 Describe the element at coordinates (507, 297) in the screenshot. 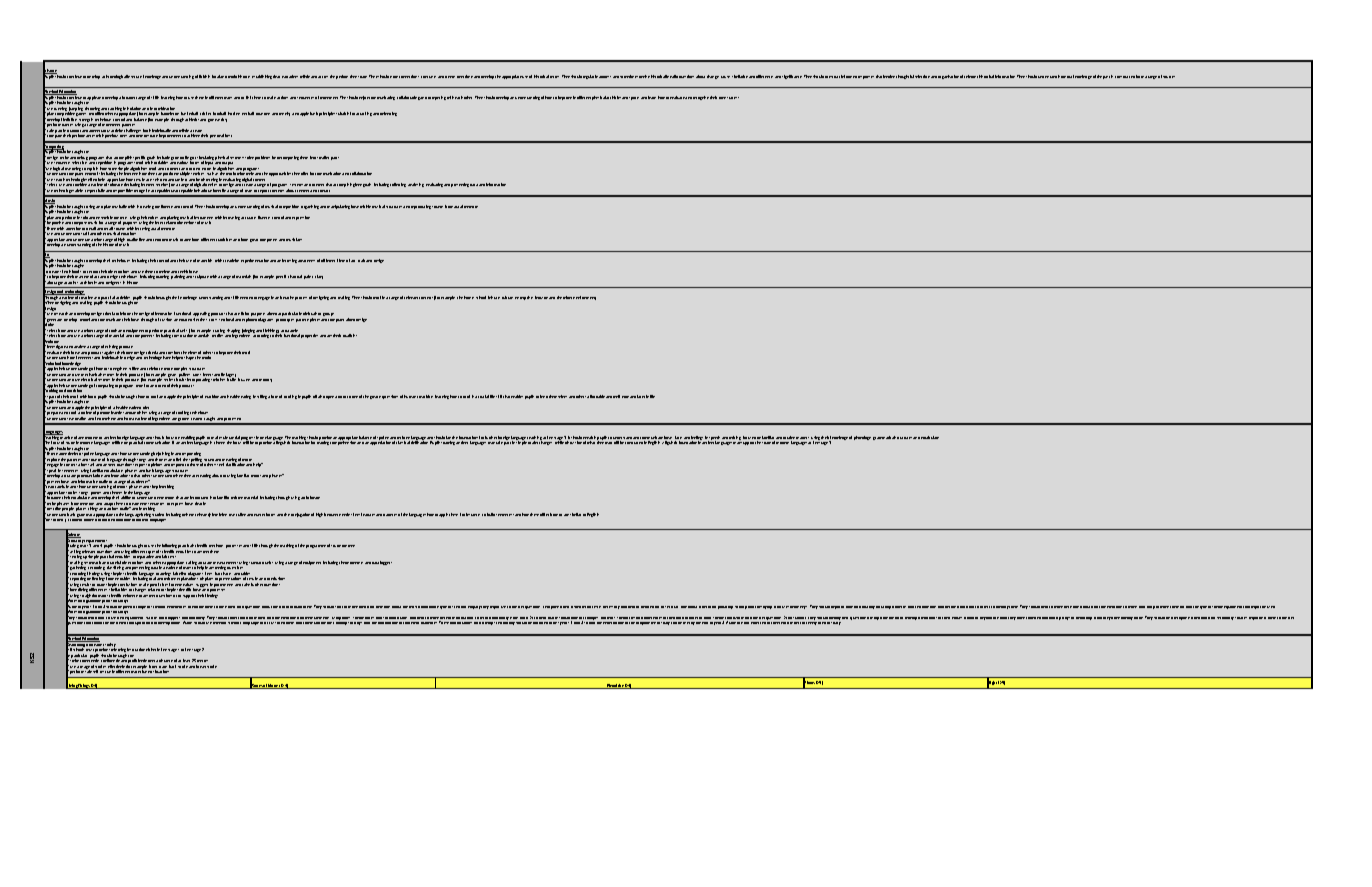

I see `culture` at that location.
